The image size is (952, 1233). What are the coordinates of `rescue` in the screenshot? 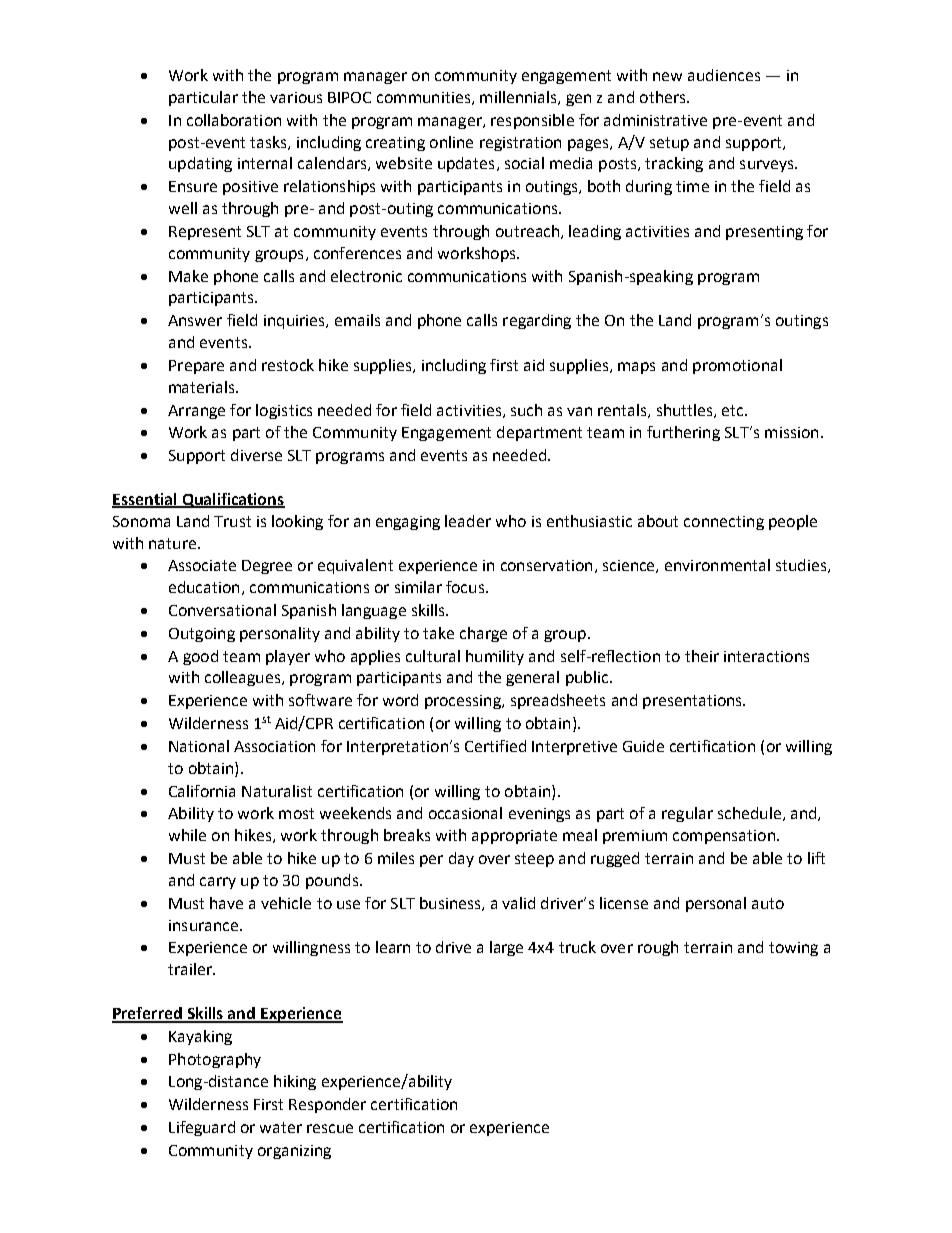 It's located at (330, 1128).
